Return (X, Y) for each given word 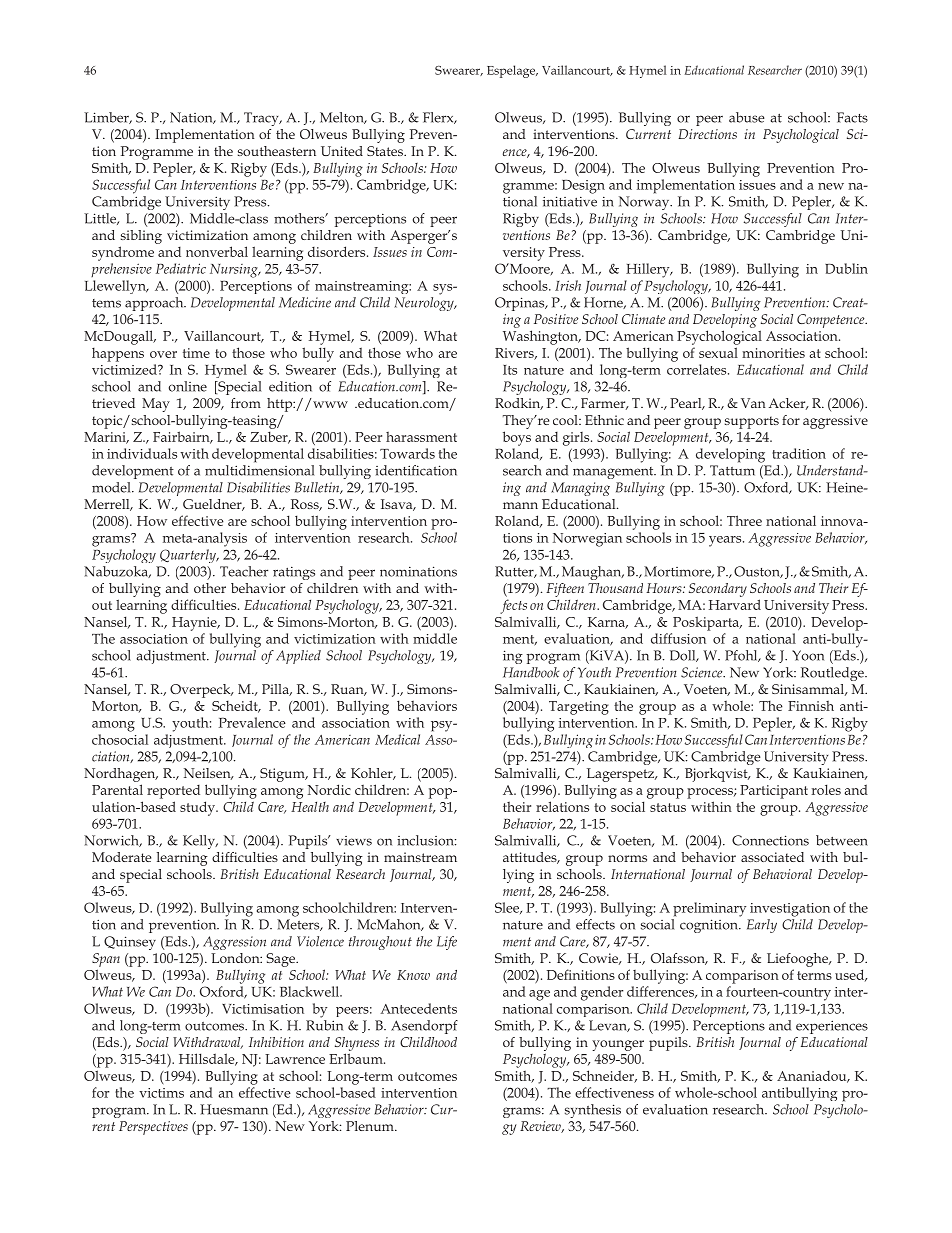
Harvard (735, 604)
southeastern (277, 151)
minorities (773, 353)
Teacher (244, 571)
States (386, 151)
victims (161, 1093)
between (842, 840)
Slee (508, 908)
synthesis (593, 1111)
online (188, 386)
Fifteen (565, 590)
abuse (747, 117)
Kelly (200, 842)
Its (510, 370)
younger (618, 1045)
